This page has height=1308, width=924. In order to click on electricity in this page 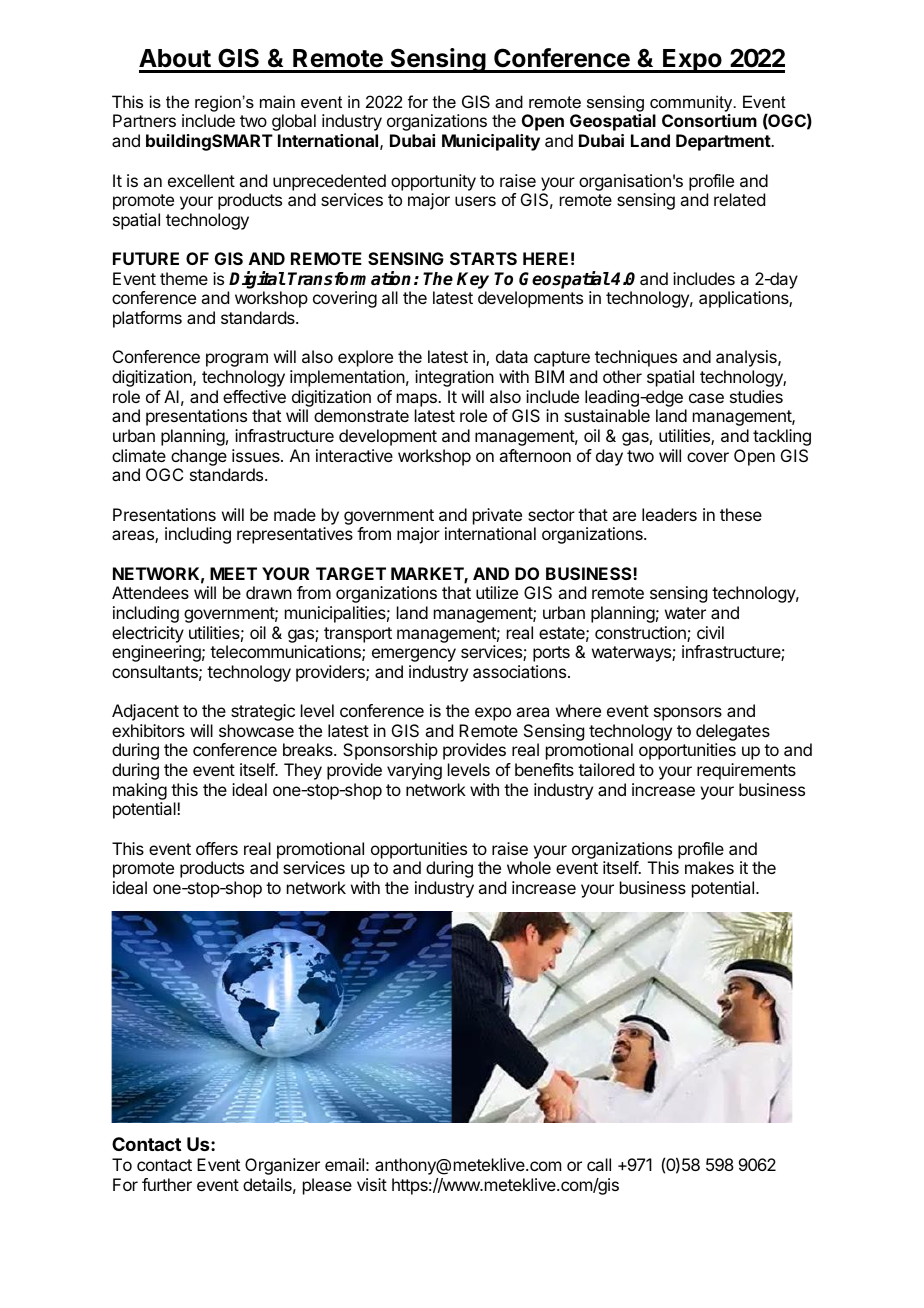, I will do `click(148, 634)`.
